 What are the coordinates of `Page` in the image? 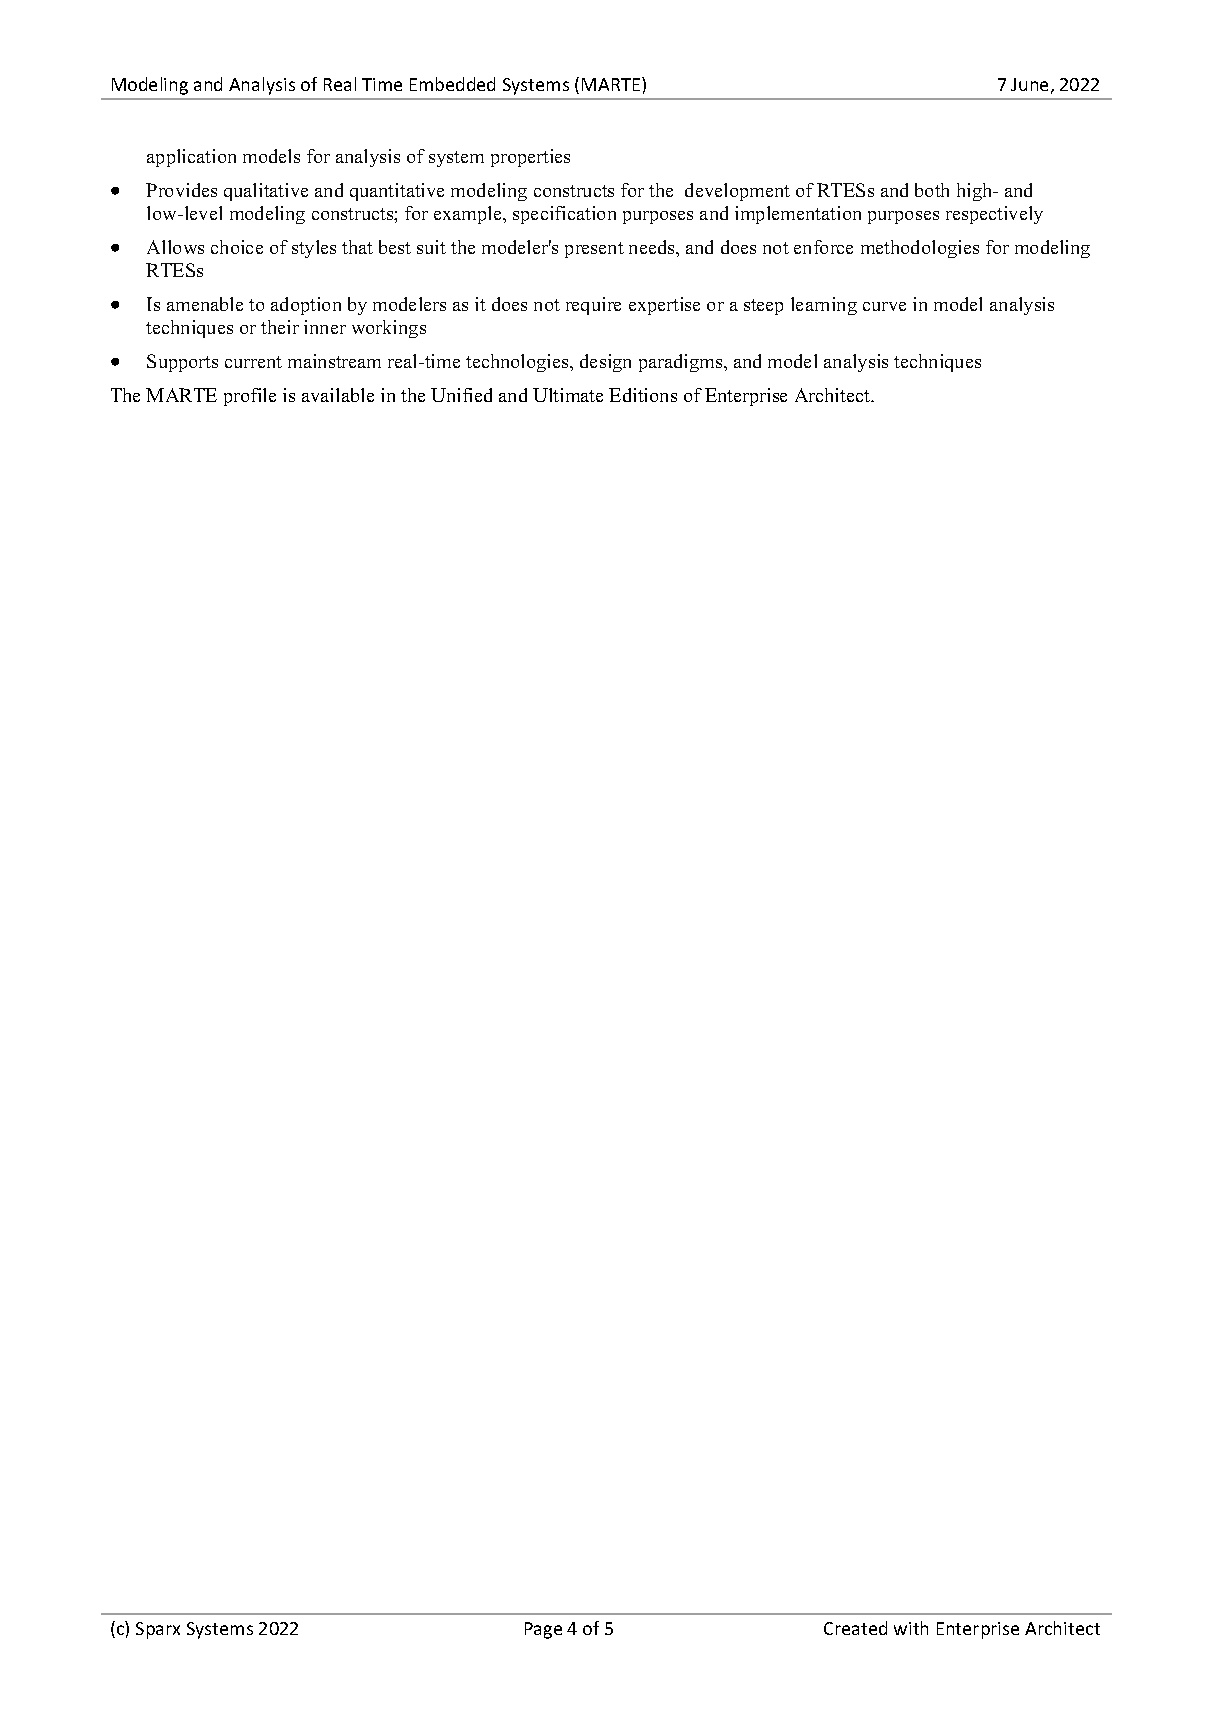 It's located at (543, 1630).
